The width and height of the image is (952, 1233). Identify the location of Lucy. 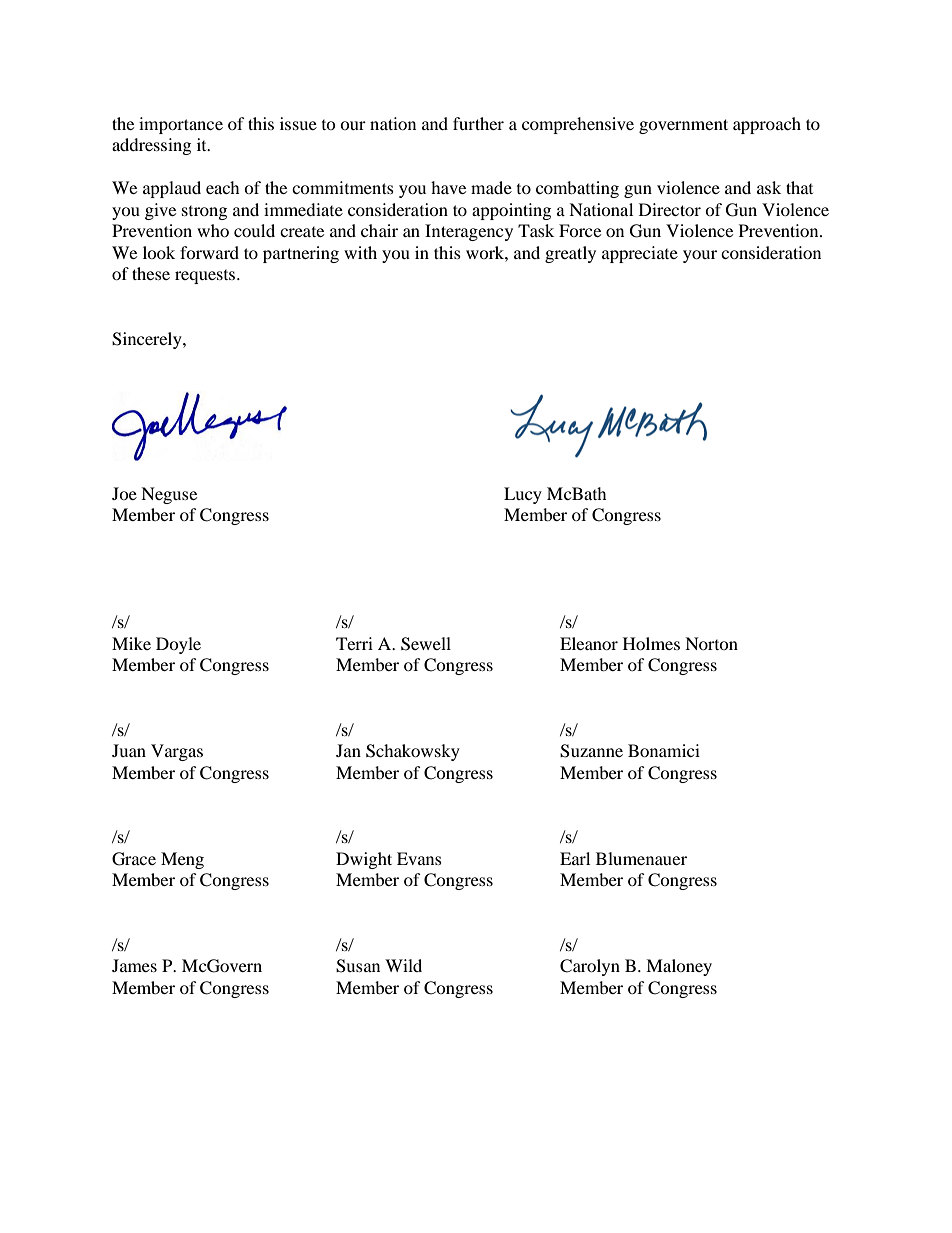
(523, 495).
